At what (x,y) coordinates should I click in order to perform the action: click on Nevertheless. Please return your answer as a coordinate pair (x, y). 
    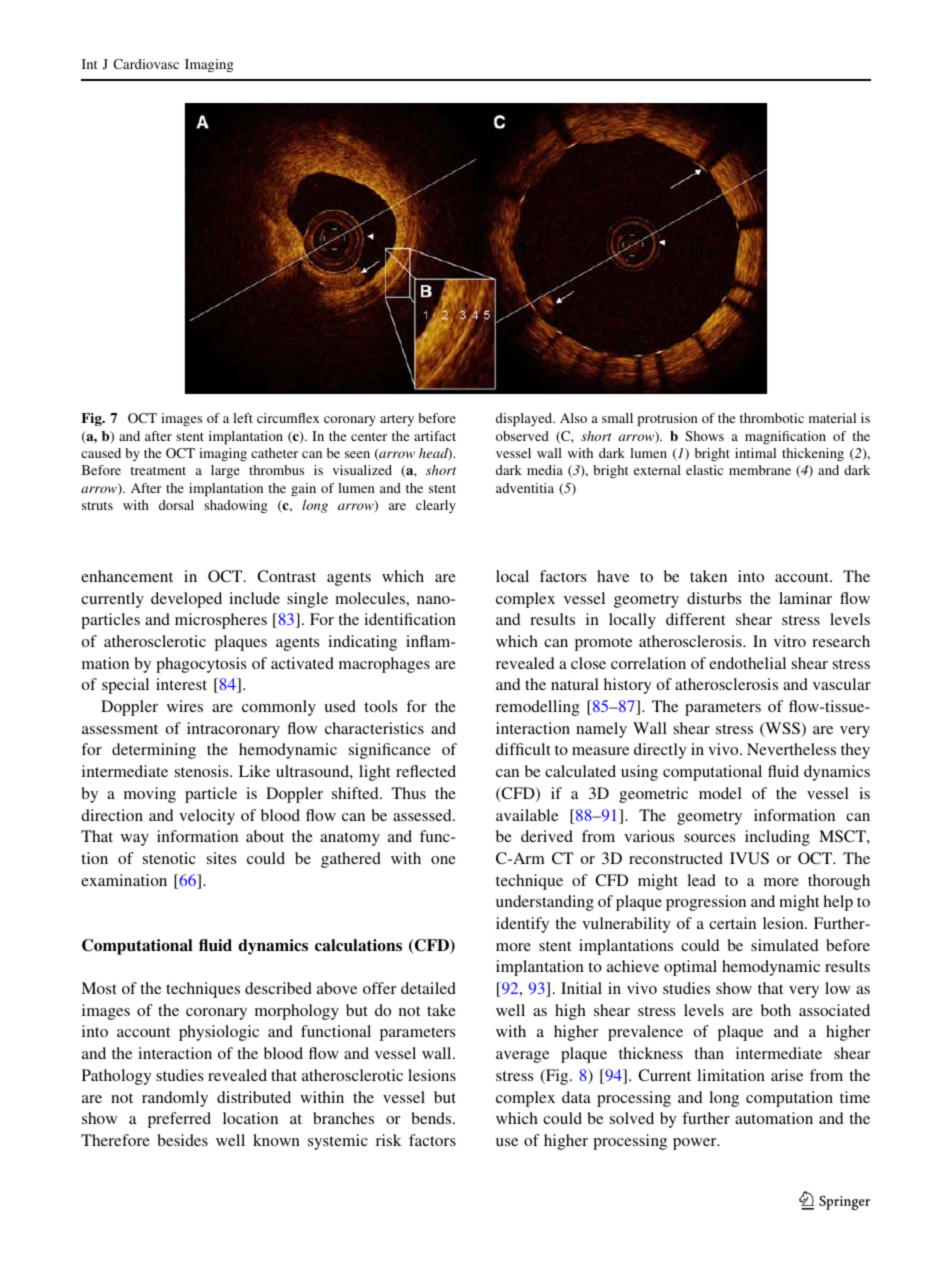
    Looking at the image, I should click on (791, 749).
